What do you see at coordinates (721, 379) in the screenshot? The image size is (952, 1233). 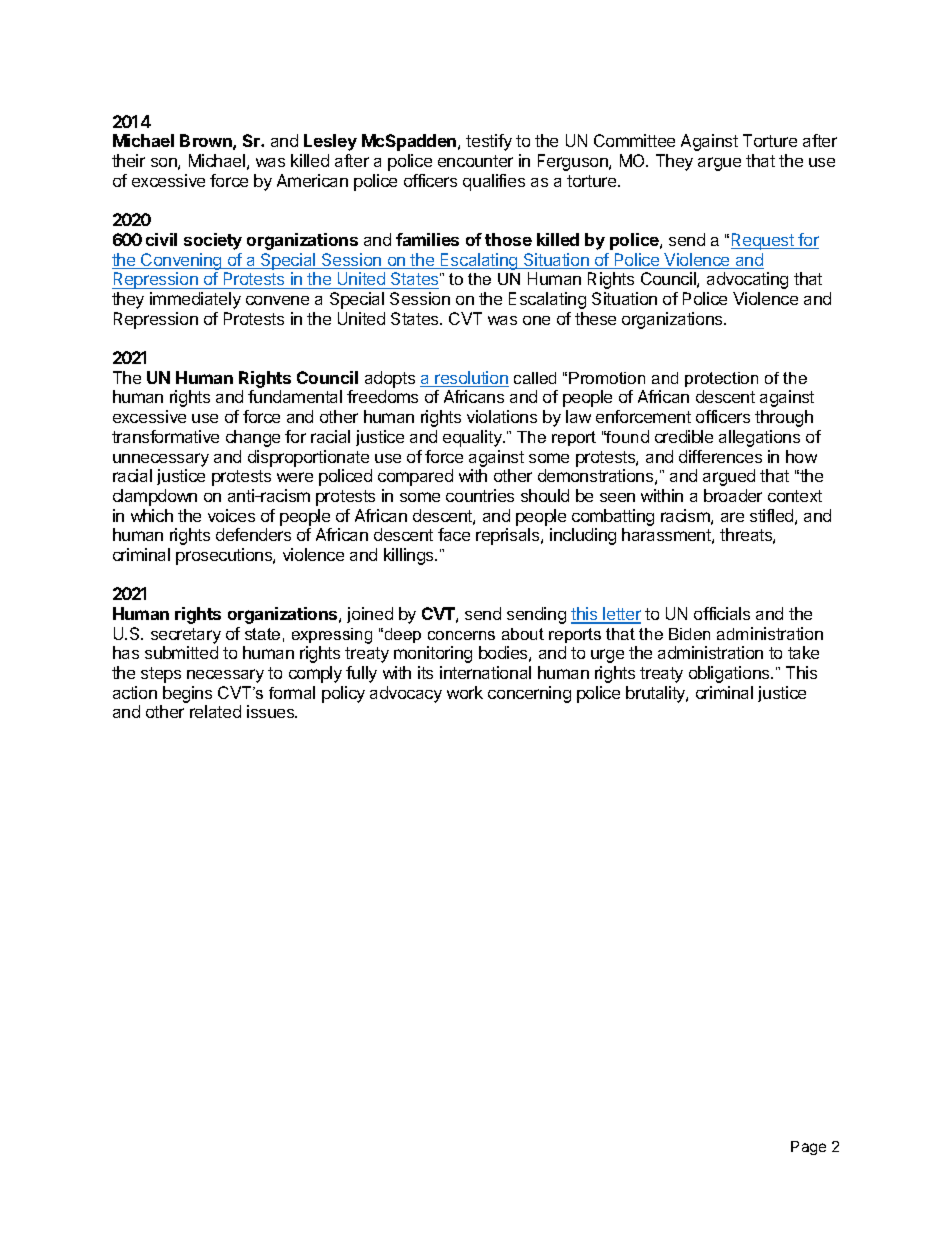 I see `protection` at bounding box center [721, 379].
